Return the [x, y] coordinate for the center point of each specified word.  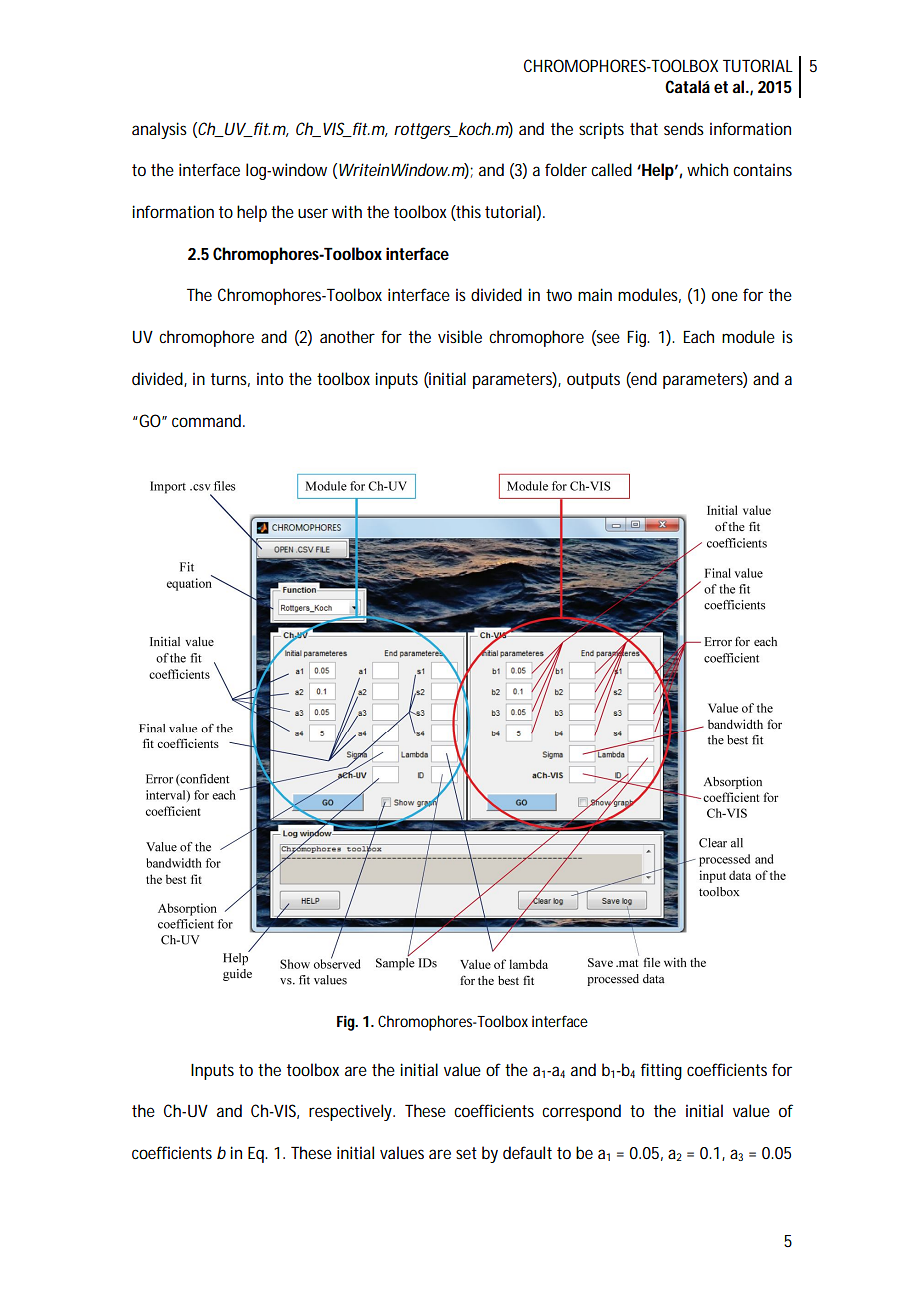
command [208, 420]
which [707, 169]
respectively [352, 1112]
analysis [159, 130]
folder [566, 169]
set [466, 1153]
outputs [593, 381]
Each [698, 336]
